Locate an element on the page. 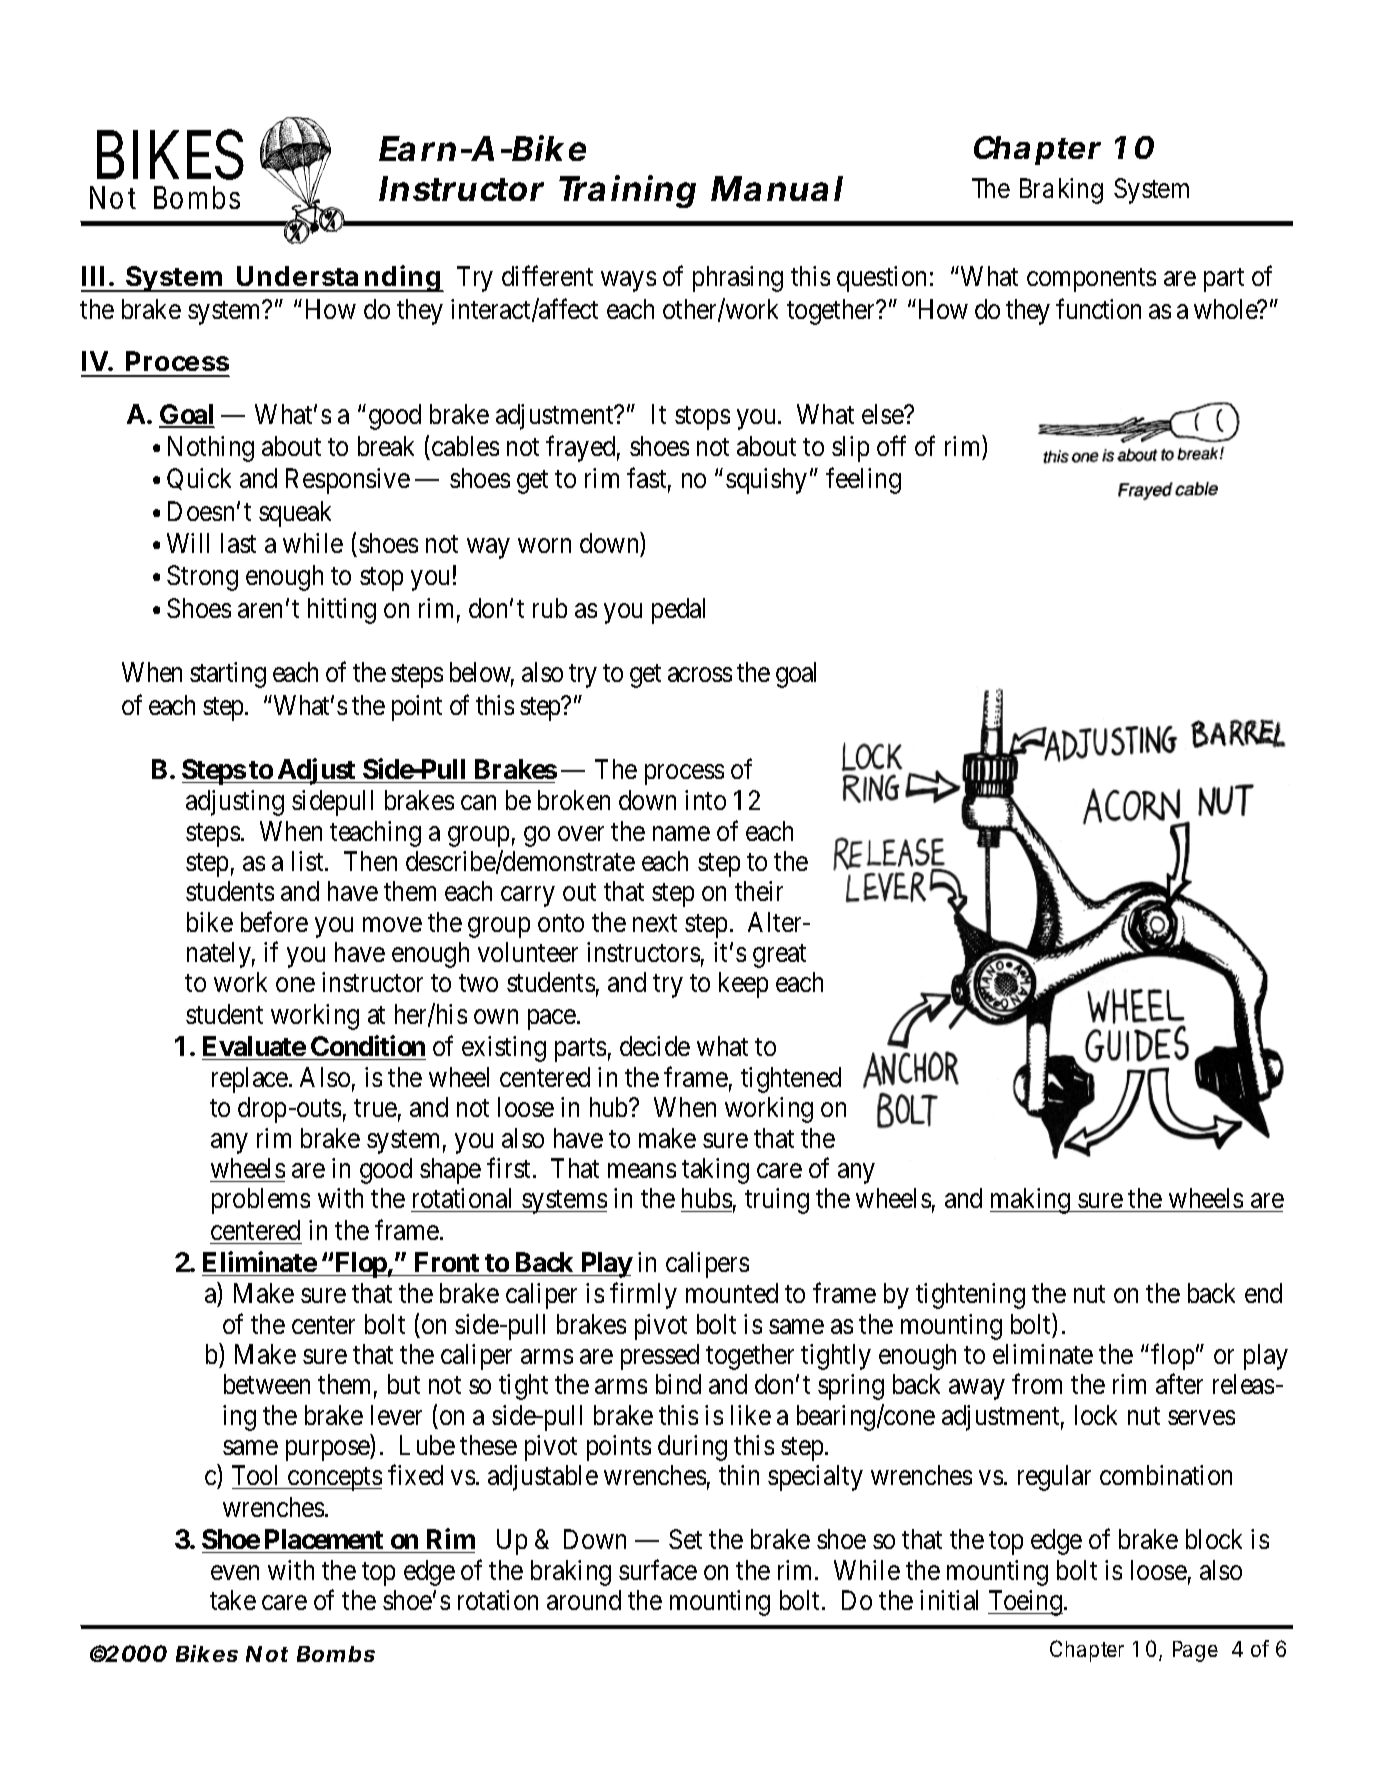 The height and width of the image is (1778, 1374). firmly is located at coordinates (643, 1296).
